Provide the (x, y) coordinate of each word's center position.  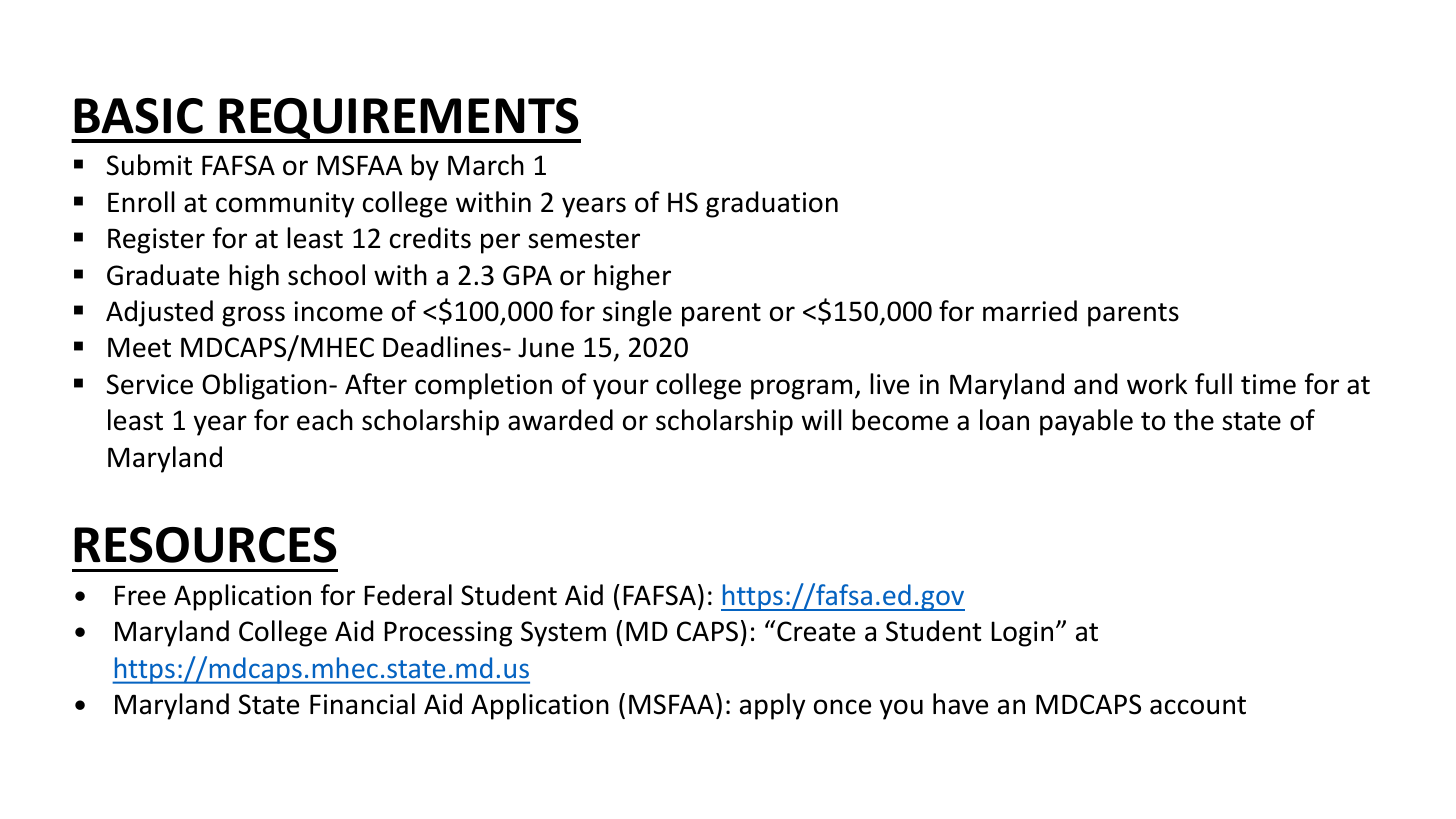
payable (1086, 422)
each (325, 420)
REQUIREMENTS (399, 120)
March (486, 165)
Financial (362, 704)
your (621, 389)
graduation (772, 204)
